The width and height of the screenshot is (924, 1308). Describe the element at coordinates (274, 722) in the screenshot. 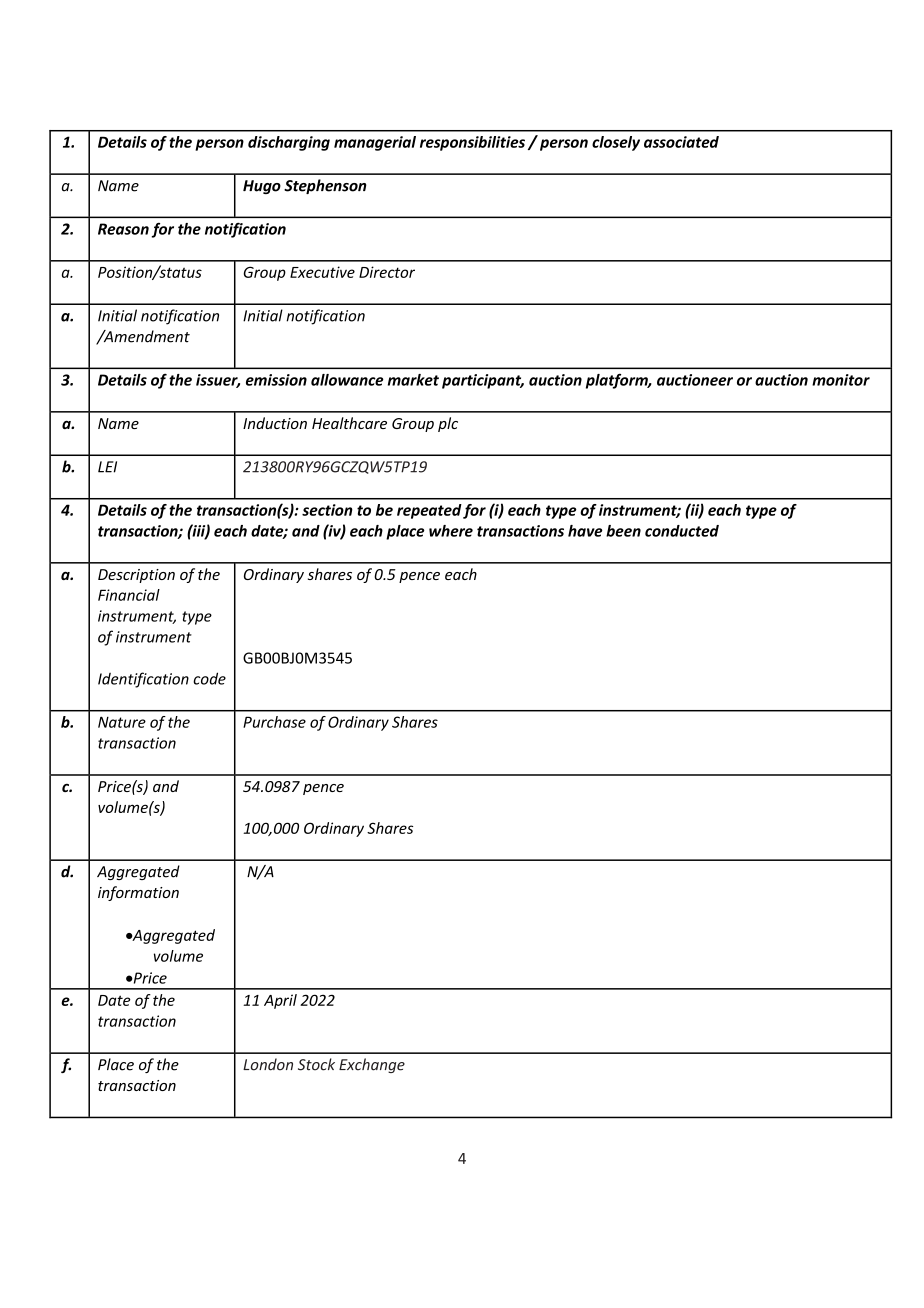

I see `Purchase` at that location.
